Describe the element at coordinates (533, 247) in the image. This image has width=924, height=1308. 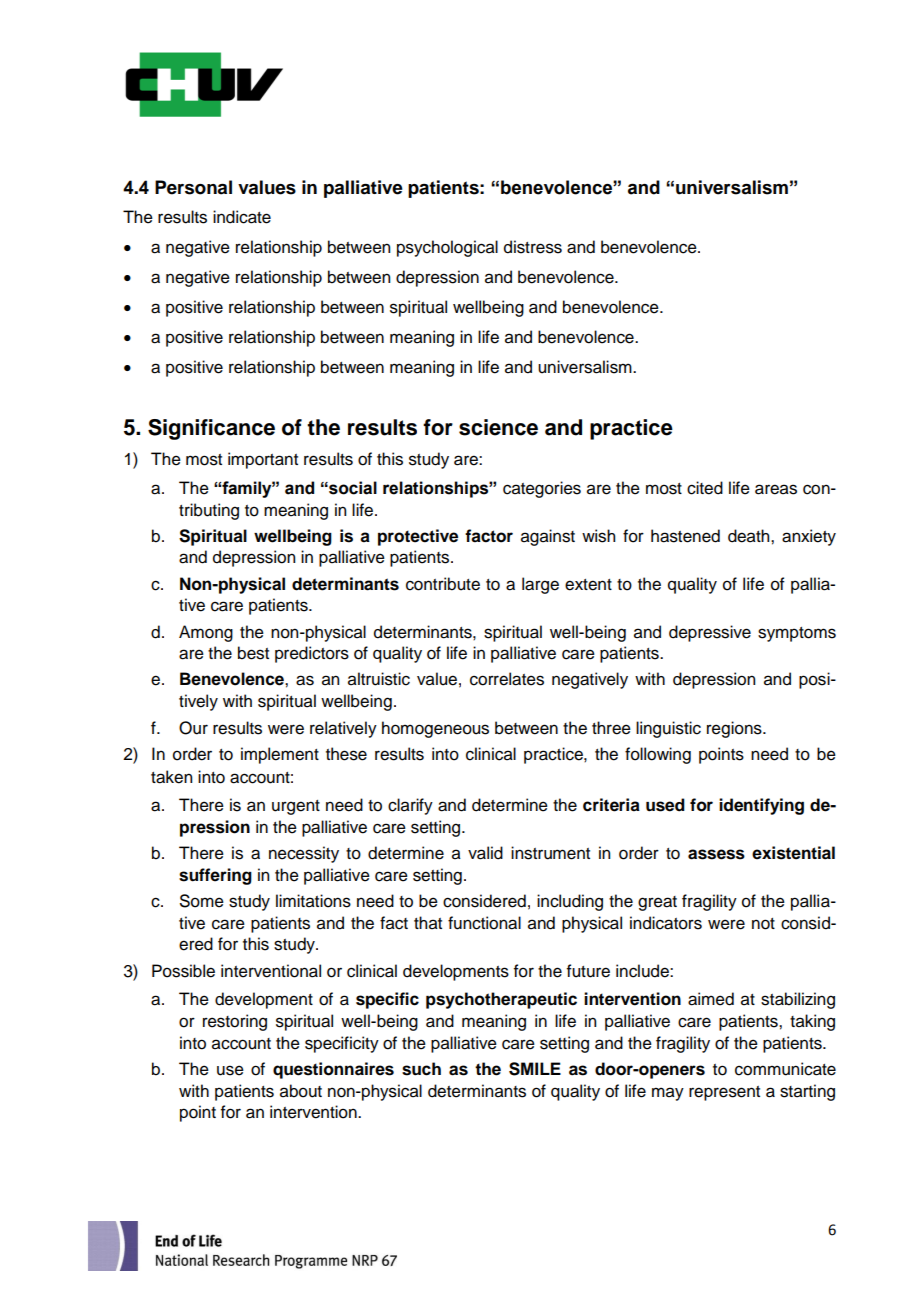
I see `distress` at that location.
